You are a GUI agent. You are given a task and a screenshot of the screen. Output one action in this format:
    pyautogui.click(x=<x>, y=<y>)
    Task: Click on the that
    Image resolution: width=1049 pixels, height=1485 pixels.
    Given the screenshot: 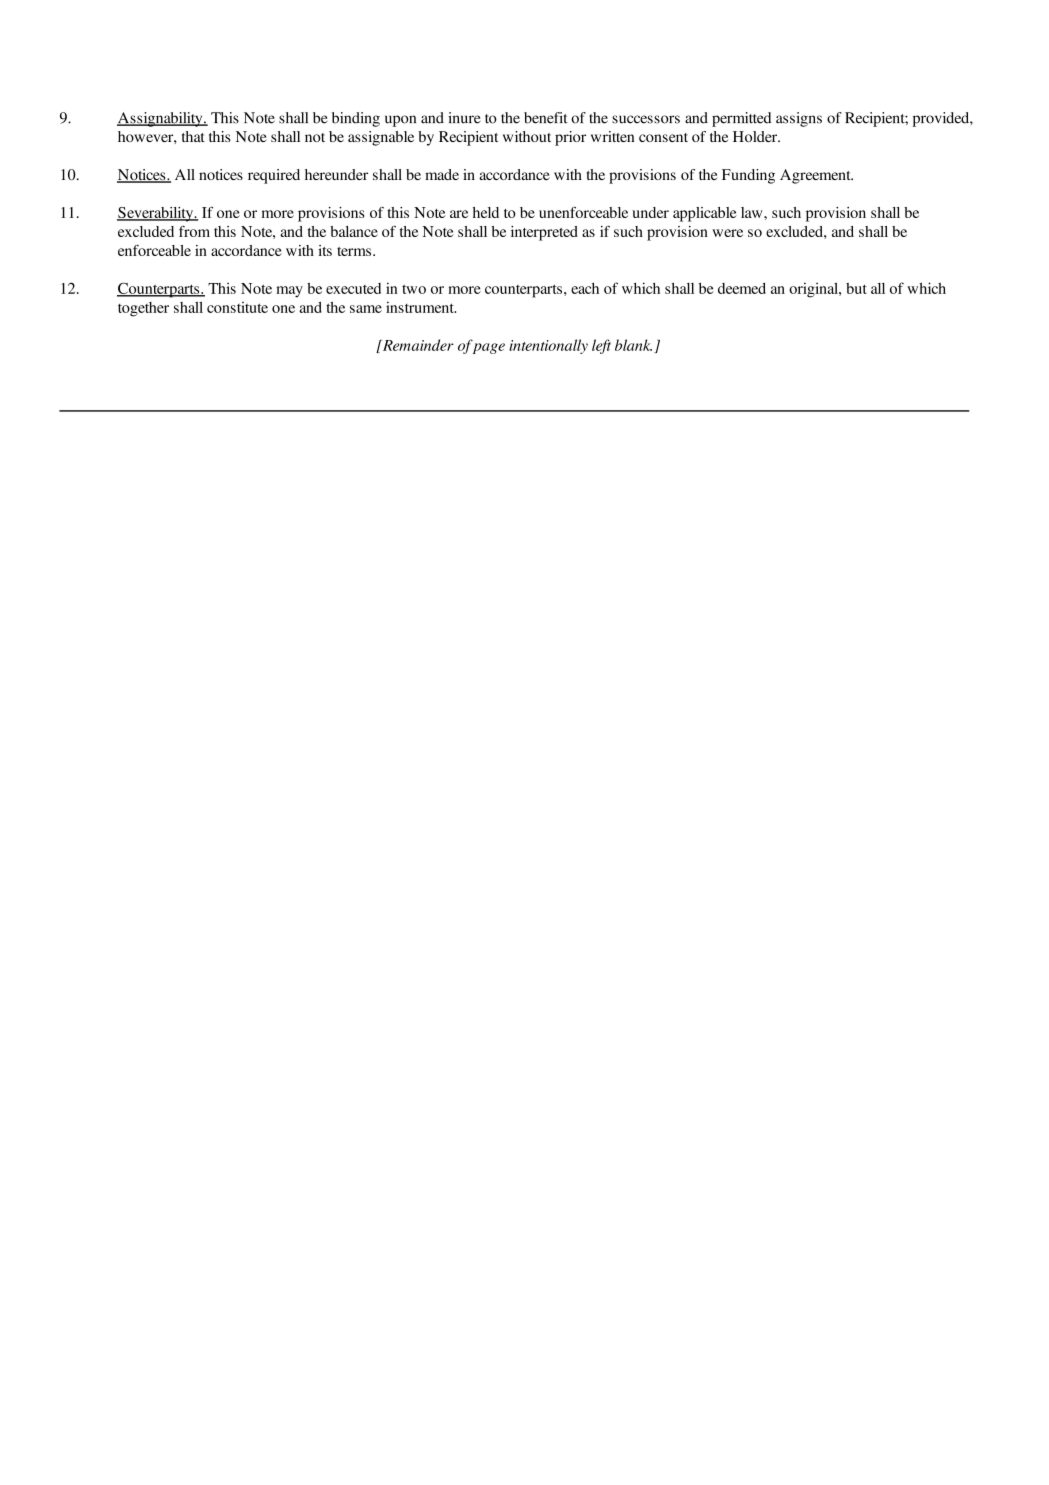 What is the action you would take?
    pyautogui.click(x=193, y=136)
